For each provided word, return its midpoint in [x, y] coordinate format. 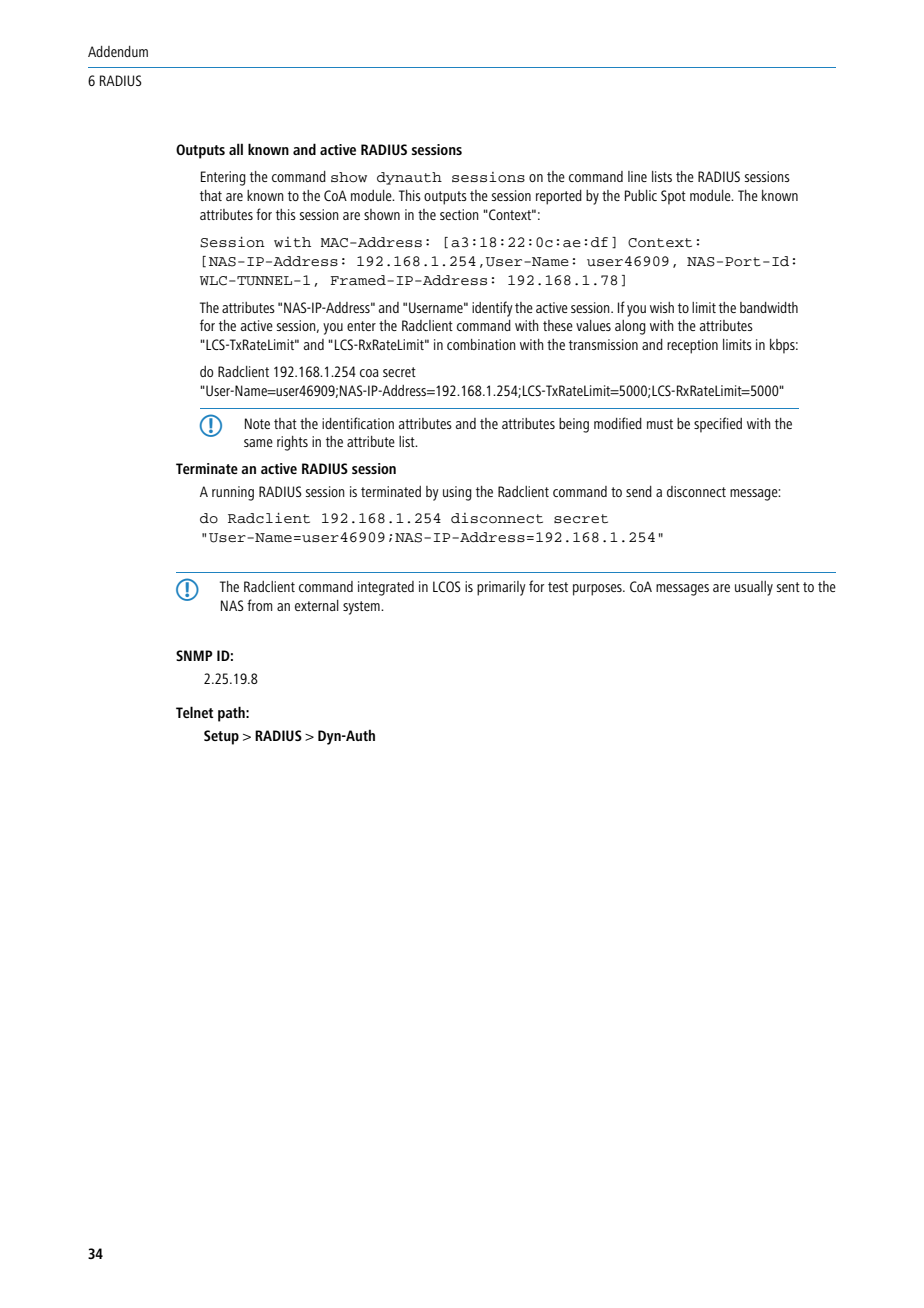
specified [718, 425]
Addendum [118, 51]
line [637, 176]
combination [481, 344]
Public [641, 195]
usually [754, 588]
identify [492, 309]
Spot [673, 197]
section [459, 214]
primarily [501, 588]
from [260, 605]
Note [257, 423]
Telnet [194, 712]
